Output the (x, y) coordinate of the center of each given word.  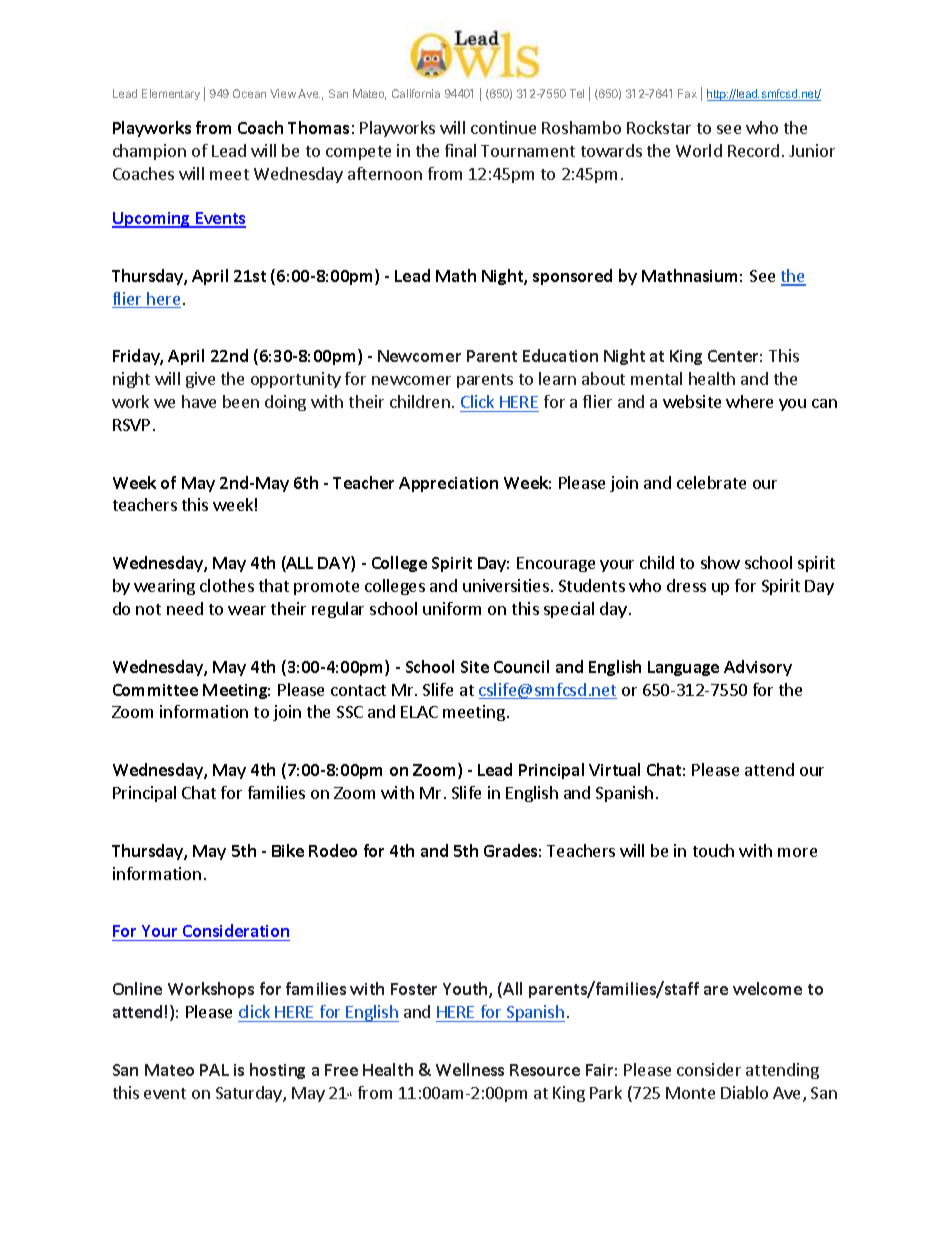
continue (503, 127)
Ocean (249, 93)
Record (753, 150)
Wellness (470, 1069)
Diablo (744, 1092)
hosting (277, 1071)
